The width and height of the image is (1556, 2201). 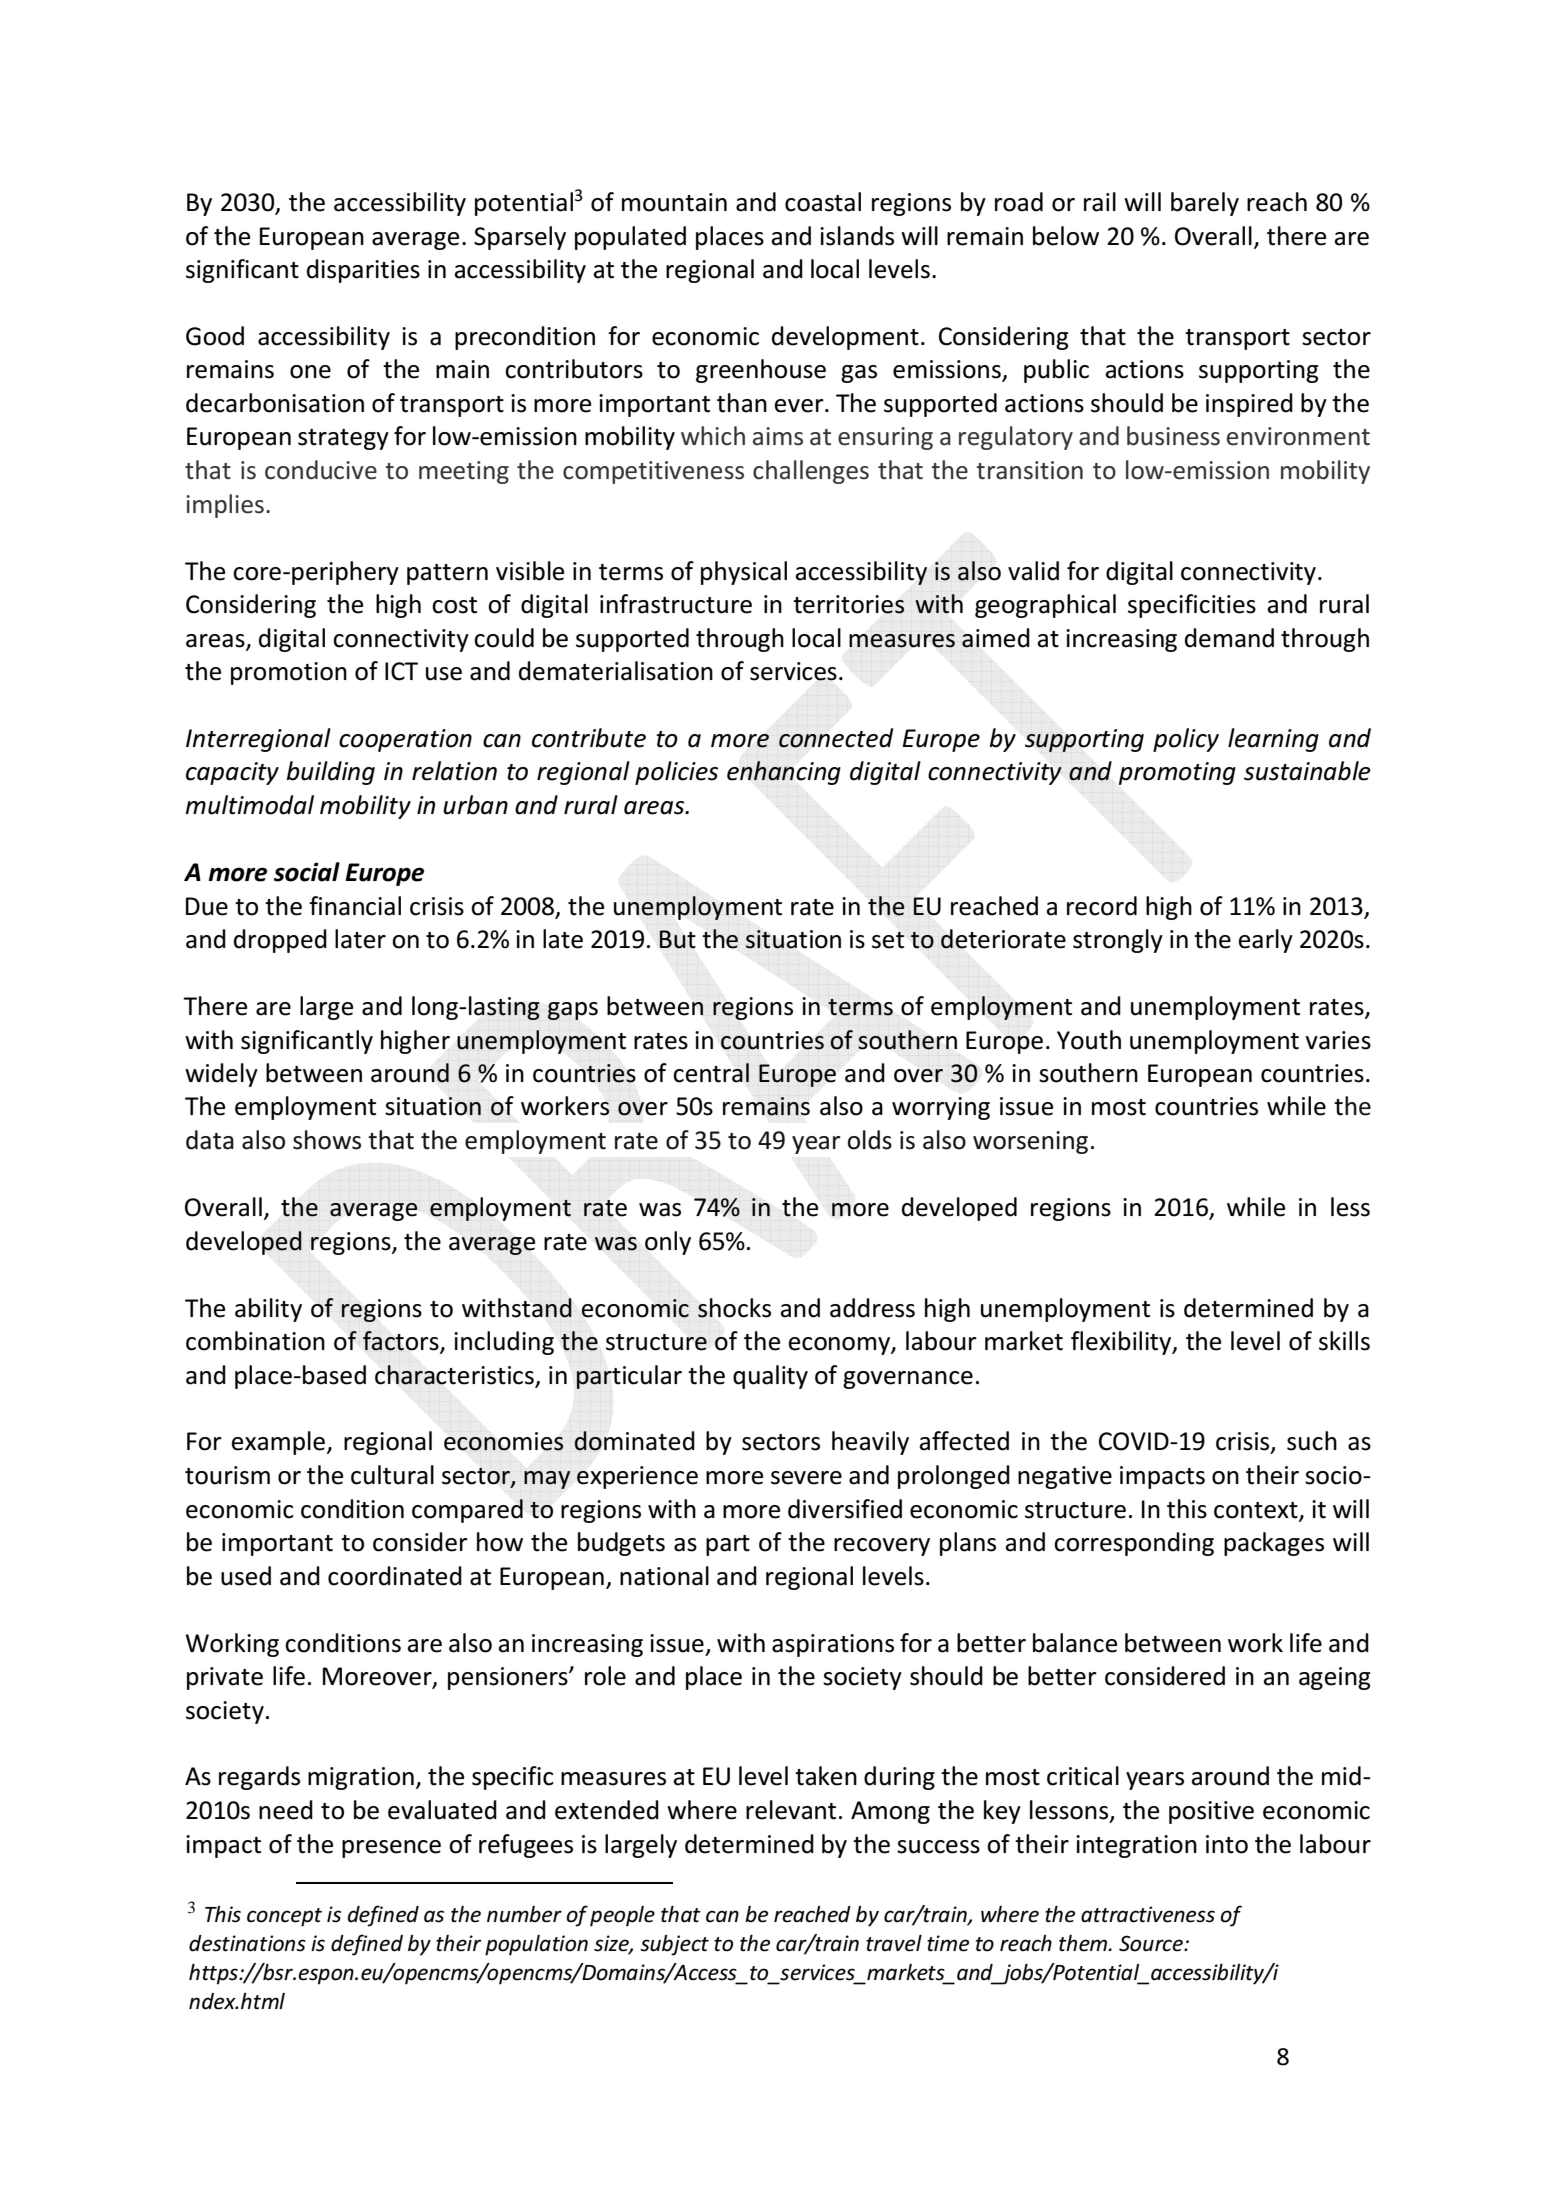 I want to click on central, so click(x=711, y=1073).
